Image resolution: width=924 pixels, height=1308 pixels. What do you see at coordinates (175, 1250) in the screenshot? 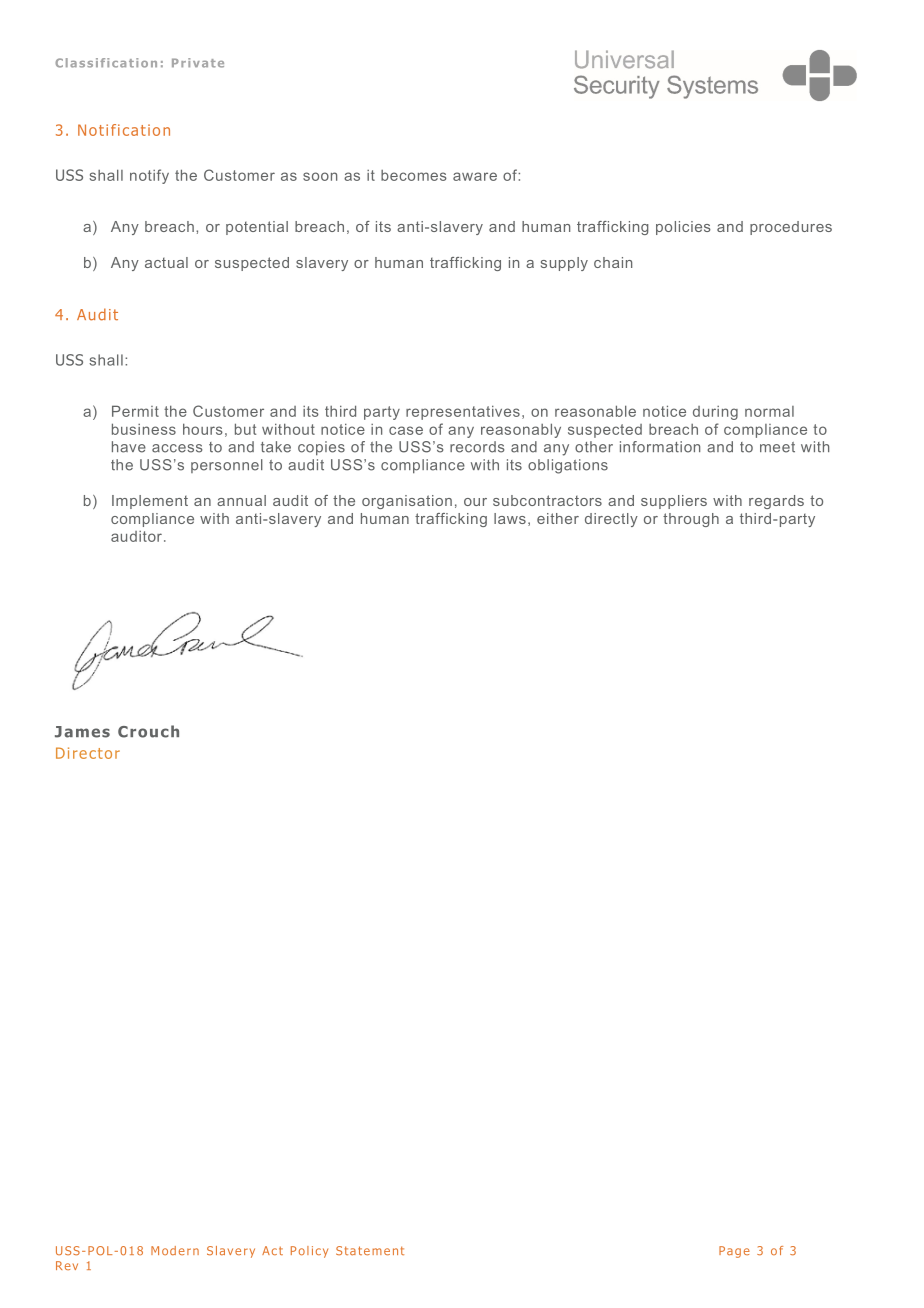
I see `Modern` at bounding box center [175, 1250].
